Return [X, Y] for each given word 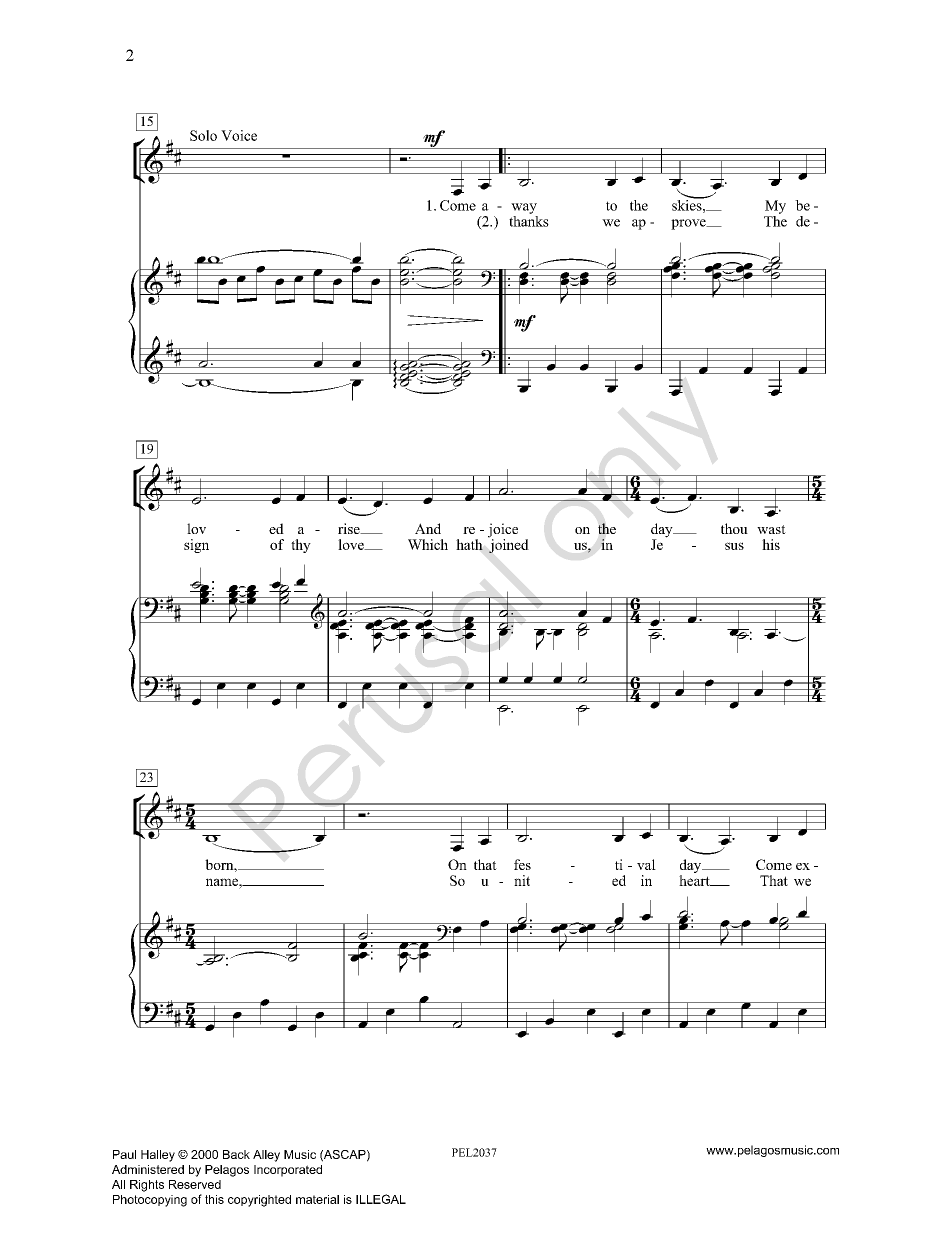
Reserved [195, 1184]
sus [734, 546]
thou [734, 528]
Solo [203, 135]
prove [689, 224]
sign [196, 546]
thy [301, 546]
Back [236, 1154]
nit [522, 880]
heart [695, 880]
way [524, 208]
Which [428, 544]
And [428, 528]
